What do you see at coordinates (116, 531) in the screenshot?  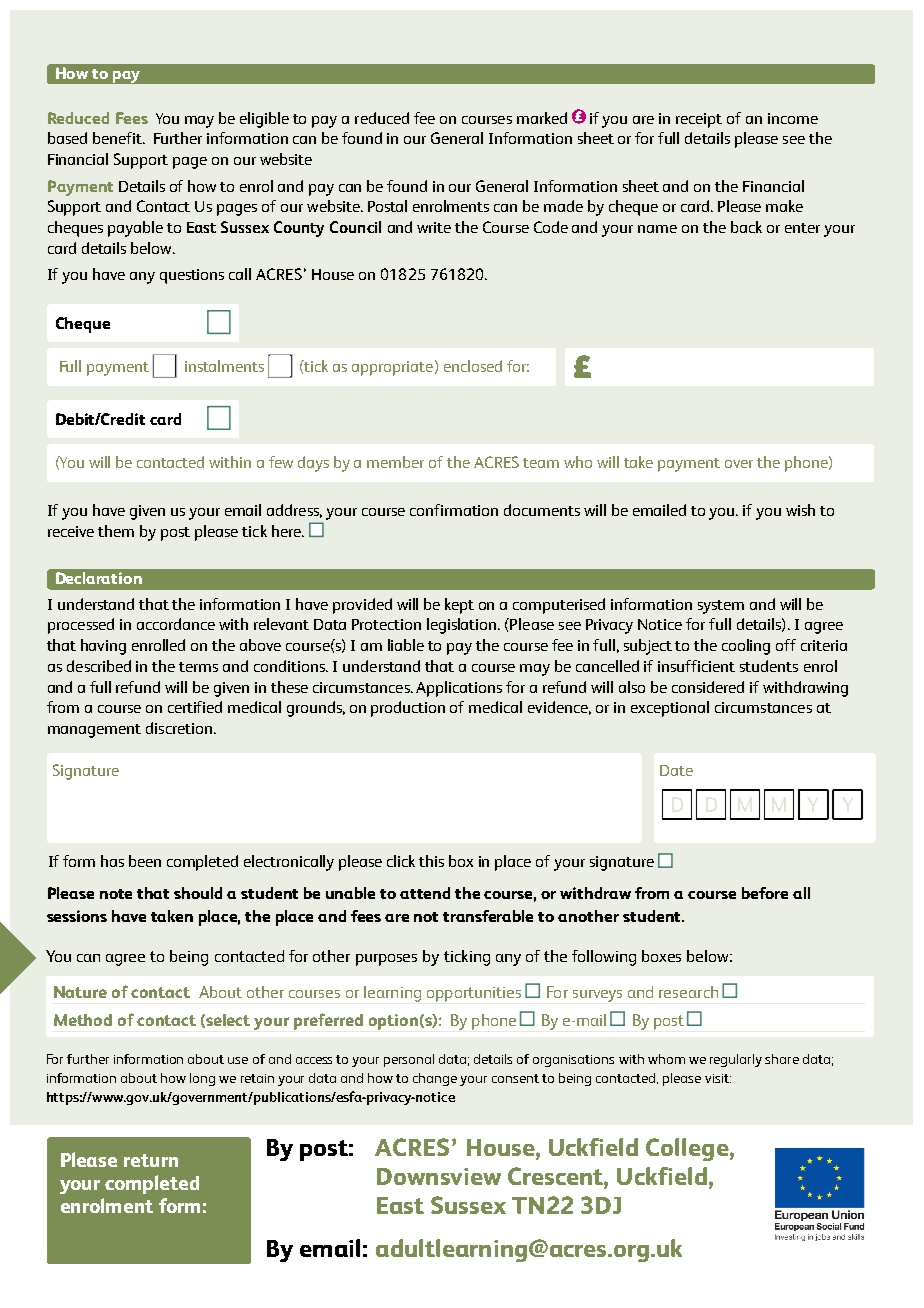 I see `them` at bounding box center [116, 531].
